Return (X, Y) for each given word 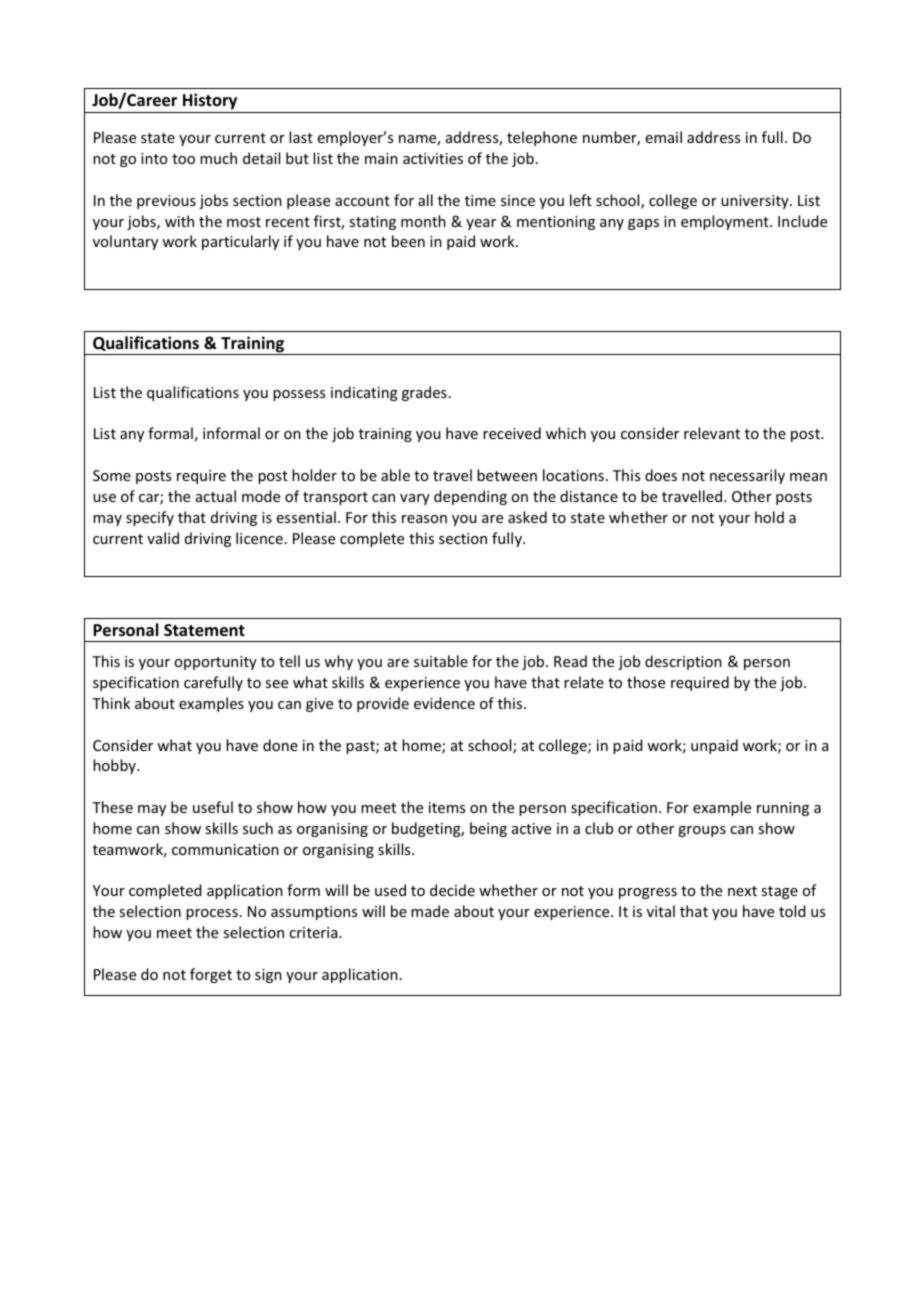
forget (211, 975)
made (430, 911)
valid (163, 538)
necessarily (747, 476)
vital (661, 911)
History (210, 101)
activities (433, 158)
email (664, 137)
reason (424, 519)
